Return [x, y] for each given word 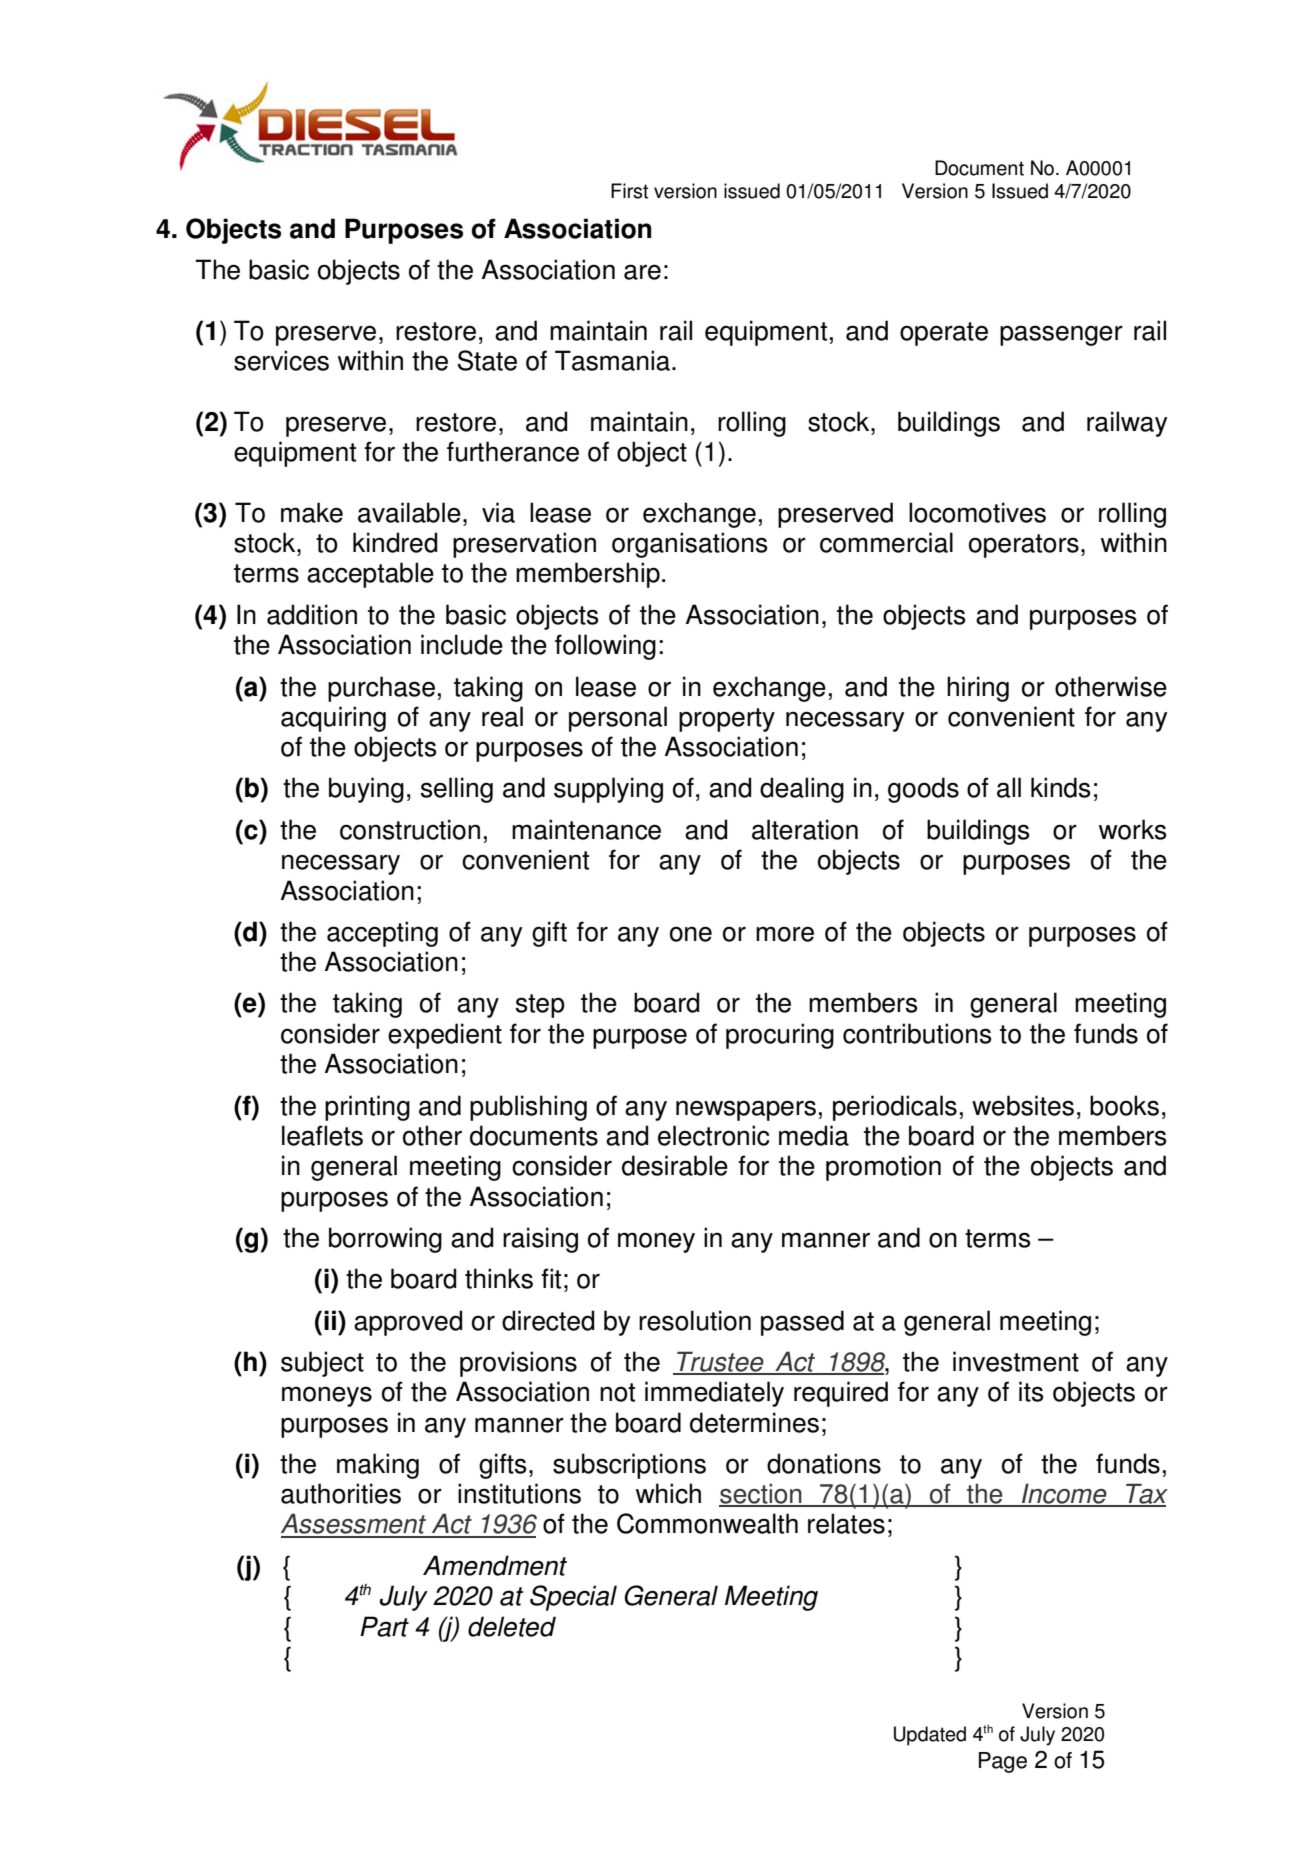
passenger [1061, 335]
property [727, 720]
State [487, 360]
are [642, 272]
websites [1023, 1105]
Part [384, 1626]
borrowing [385, 1240]
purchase [381, 689]
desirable [675, 1165]
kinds [1061, 787]
